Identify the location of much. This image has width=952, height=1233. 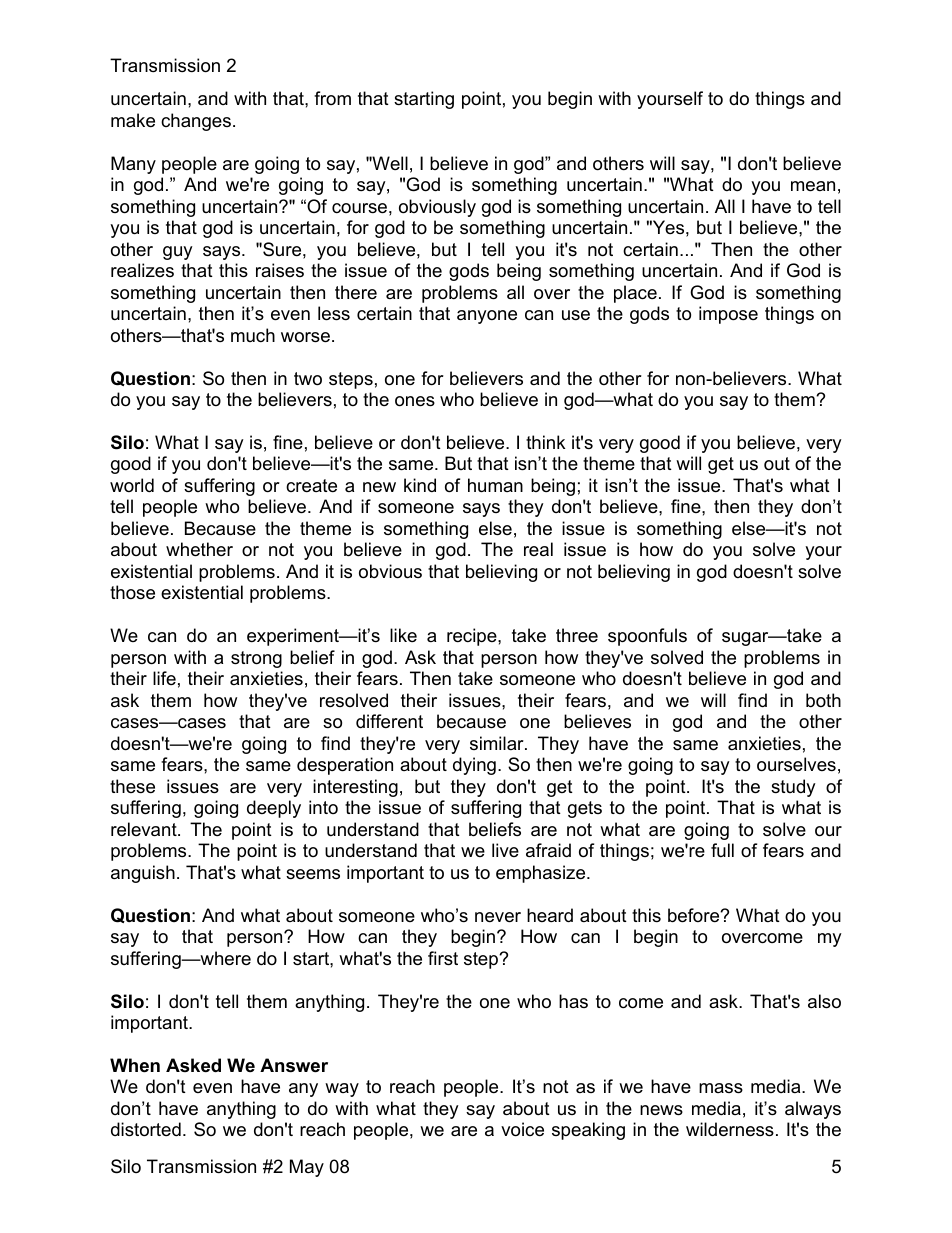
(253, 335).
